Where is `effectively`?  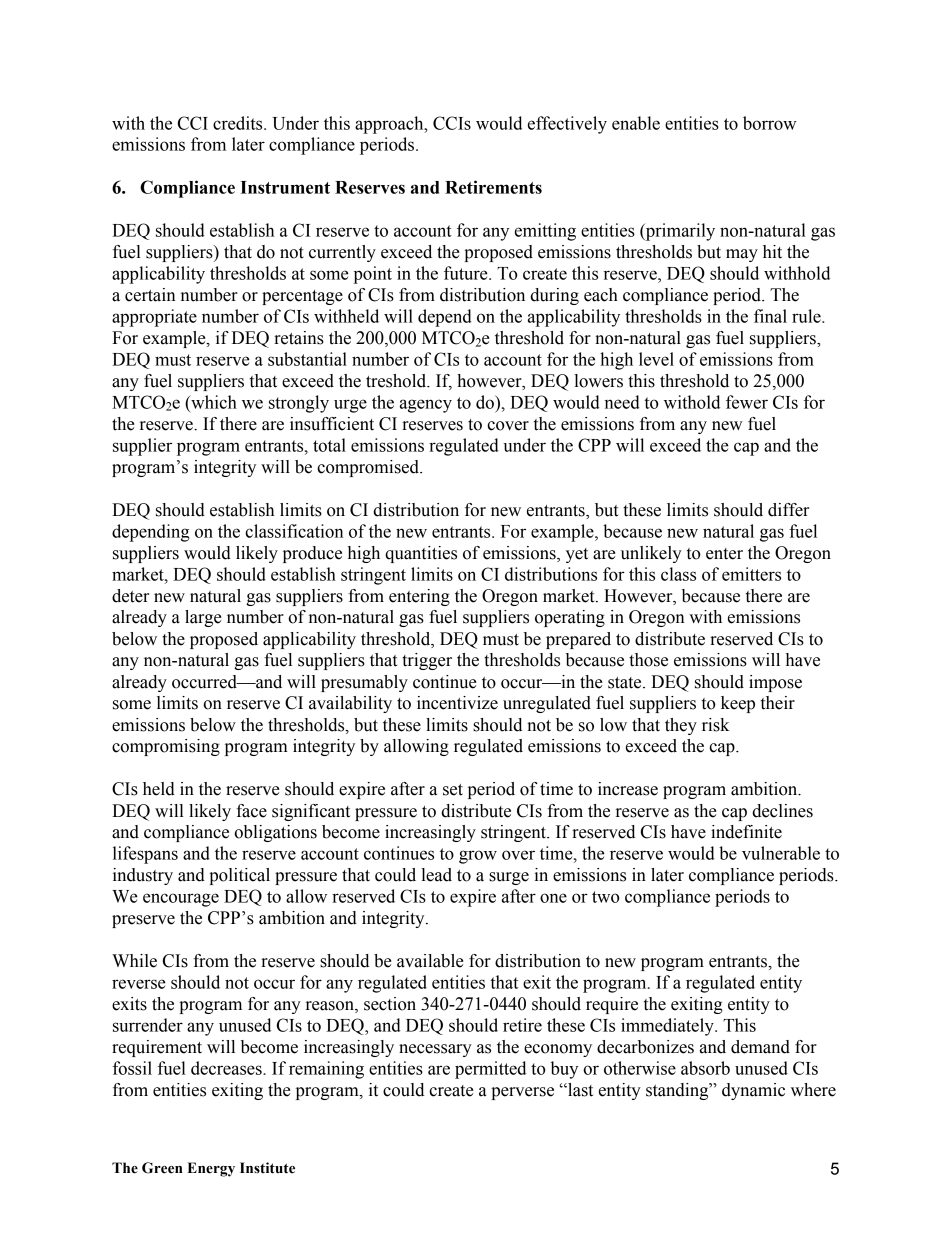
effectively is located at coordinates (567, 125).
